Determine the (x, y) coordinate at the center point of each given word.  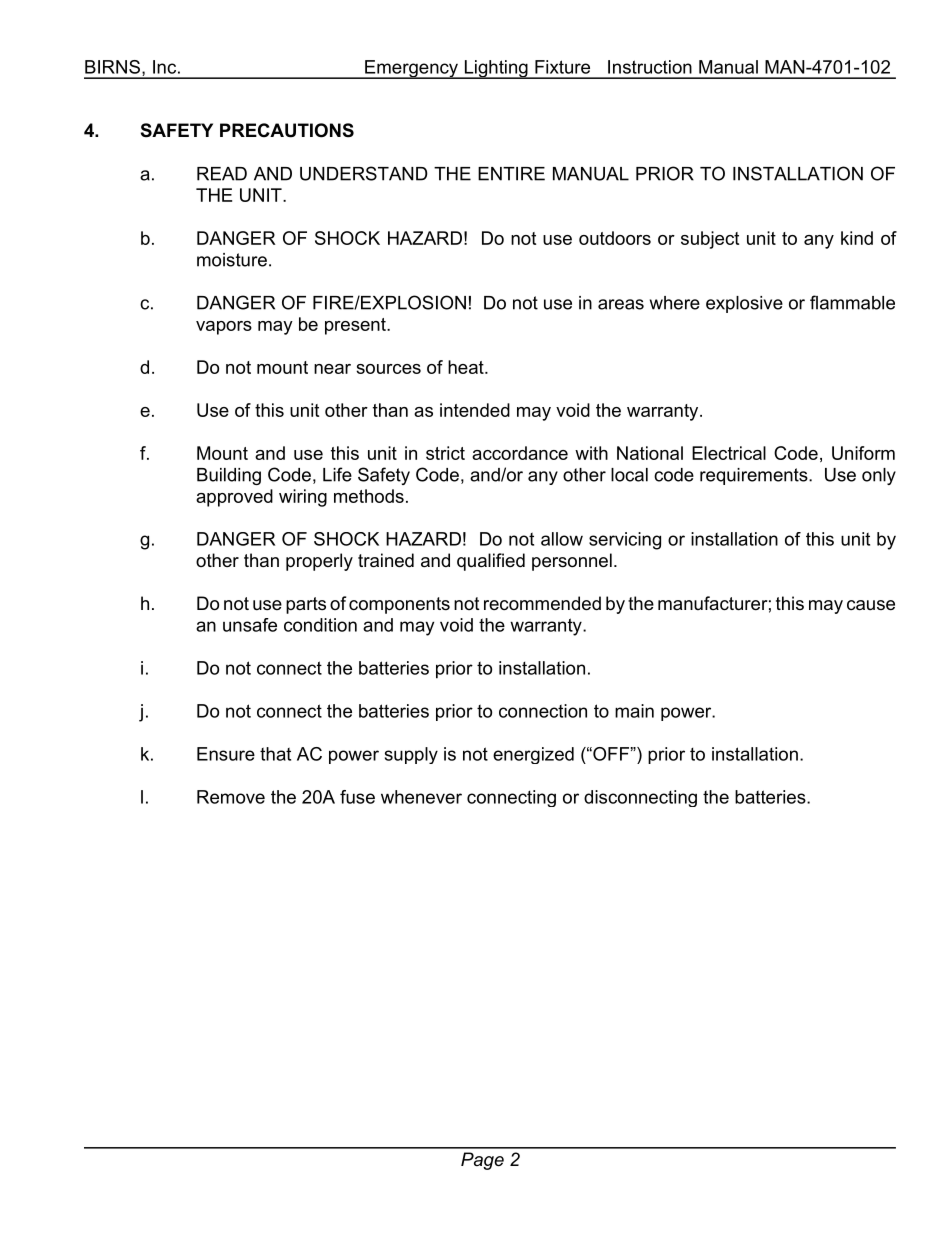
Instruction (650, 67)
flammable (852, 302)
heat (467, 367)
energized (533, 755)
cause (871, 605)
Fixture (562, 67)
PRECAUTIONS (287, 130)
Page (482, 1161)
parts (306, 605)
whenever (421, 797)
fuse (357, 797)
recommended (542, 603)
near (332, 369)
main (634, 711)
